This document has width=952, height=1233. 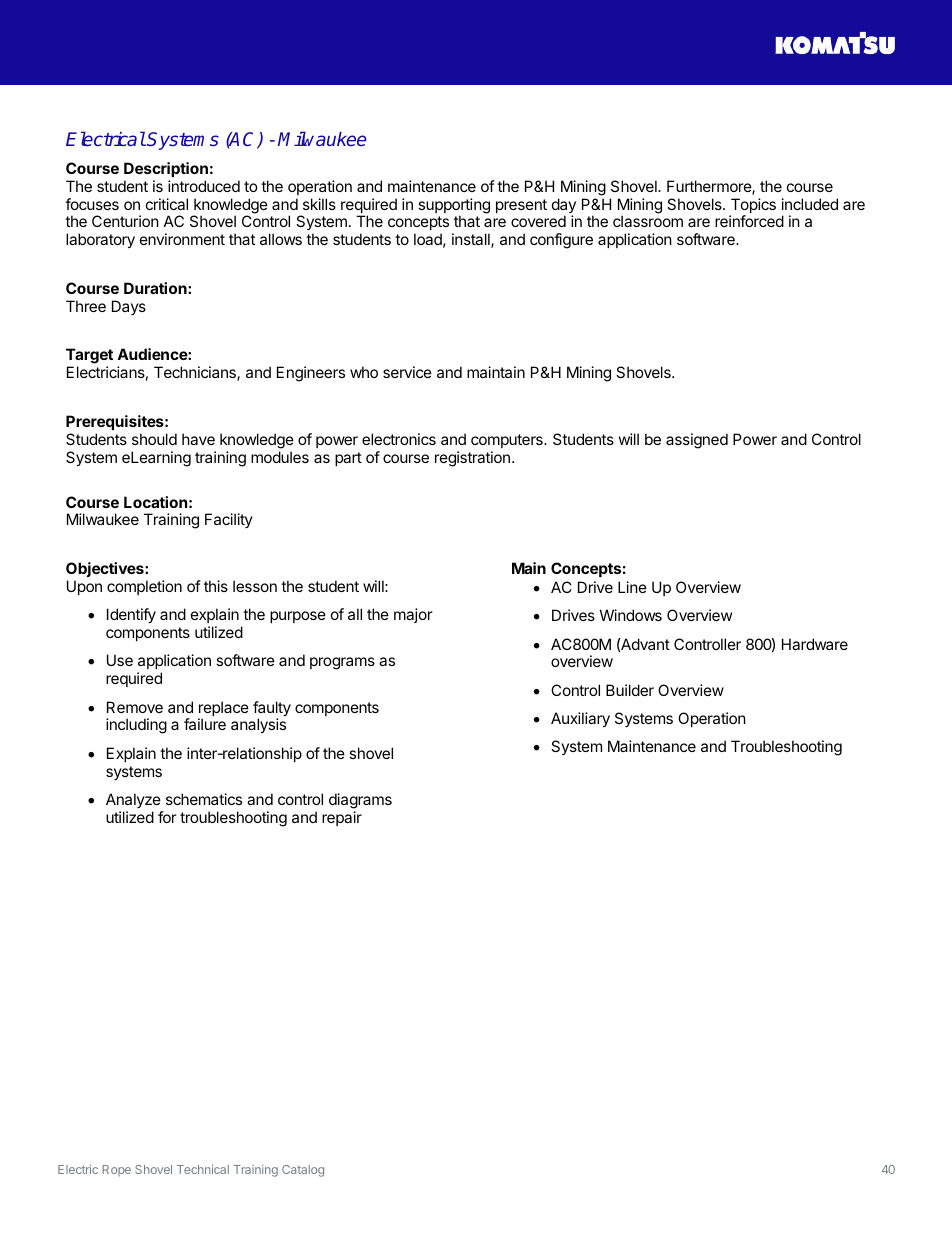 What do you see at coordinates (303, 1171) in the document?
I see `Catalog` at bounding box center [303, 1171].
